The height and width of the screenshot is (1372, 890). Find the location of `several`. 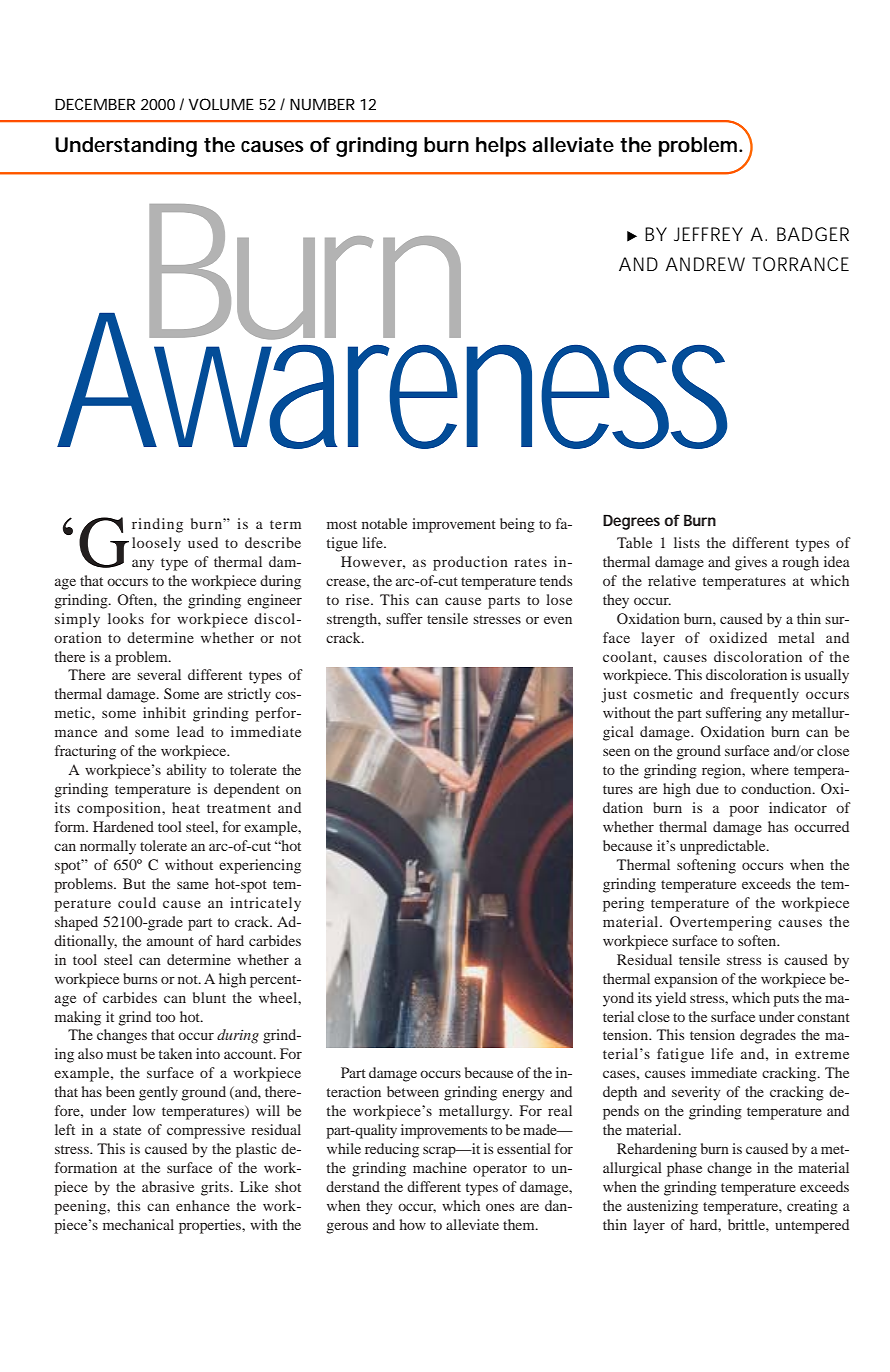

several is located at coordinates (159, 674).
